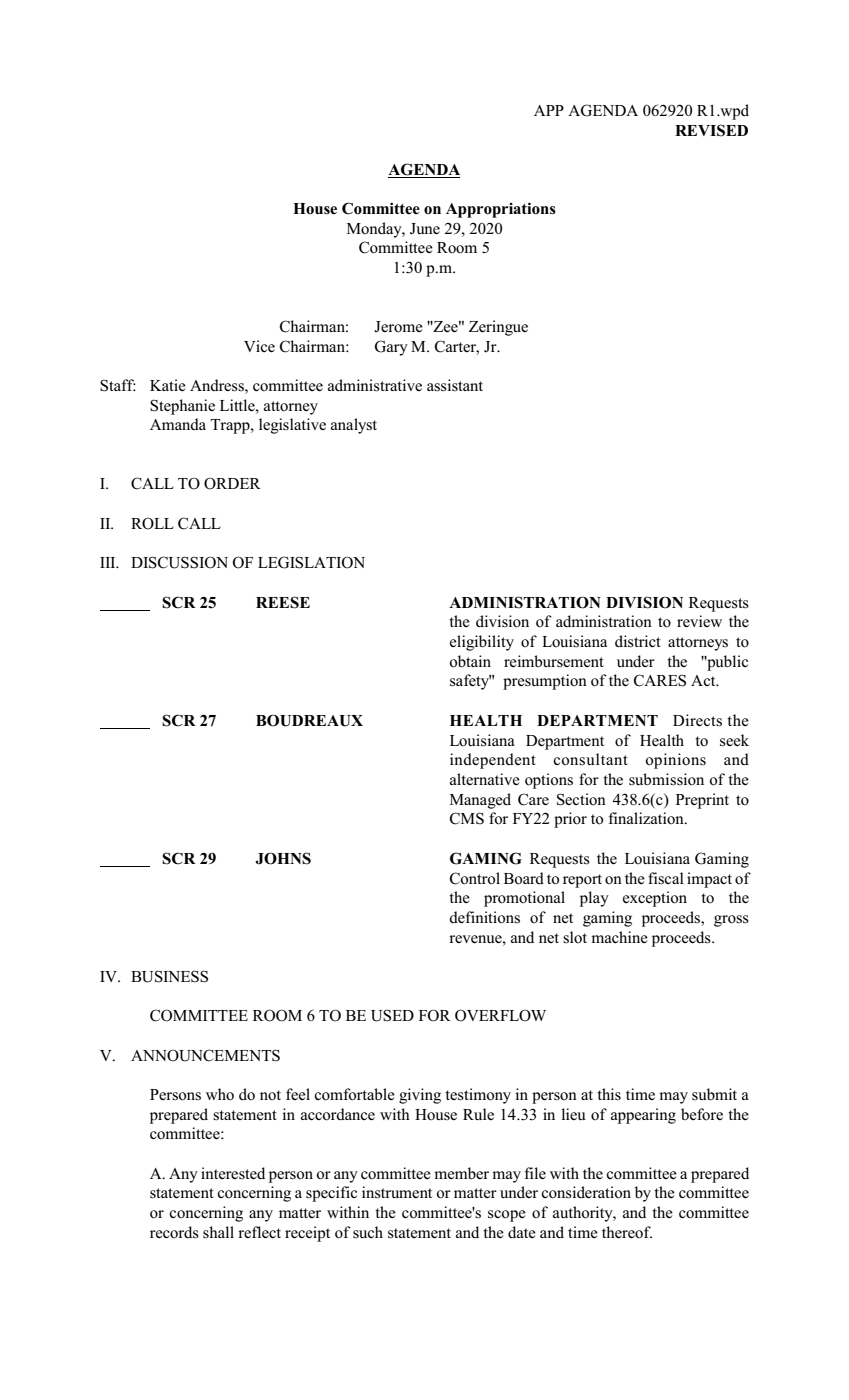 The image size is (849, 1400). Describe the element at coordinates (638, 641) in the image. I see `district` at that location.
